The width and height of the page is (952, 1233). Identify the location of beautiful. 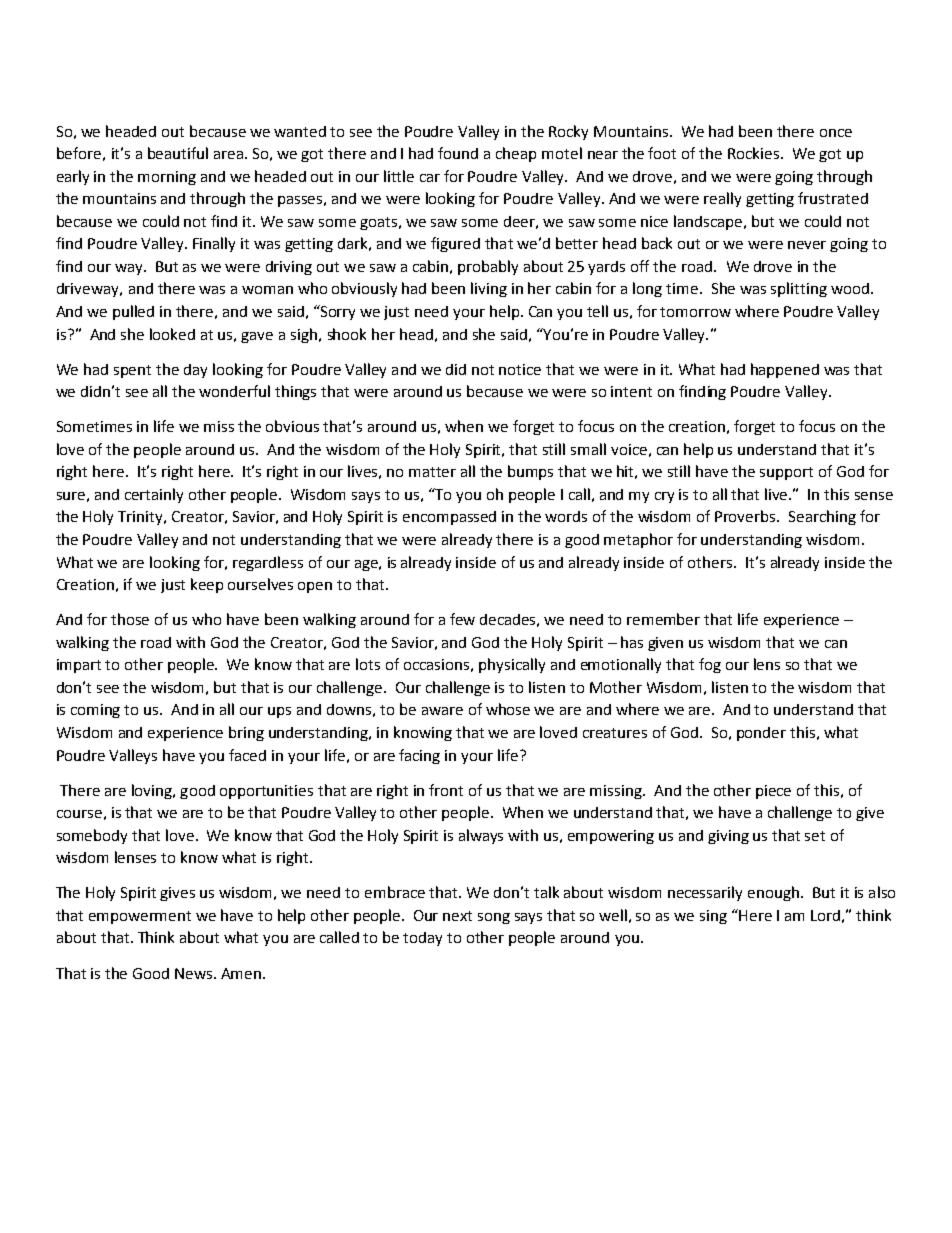
(178, 153).
